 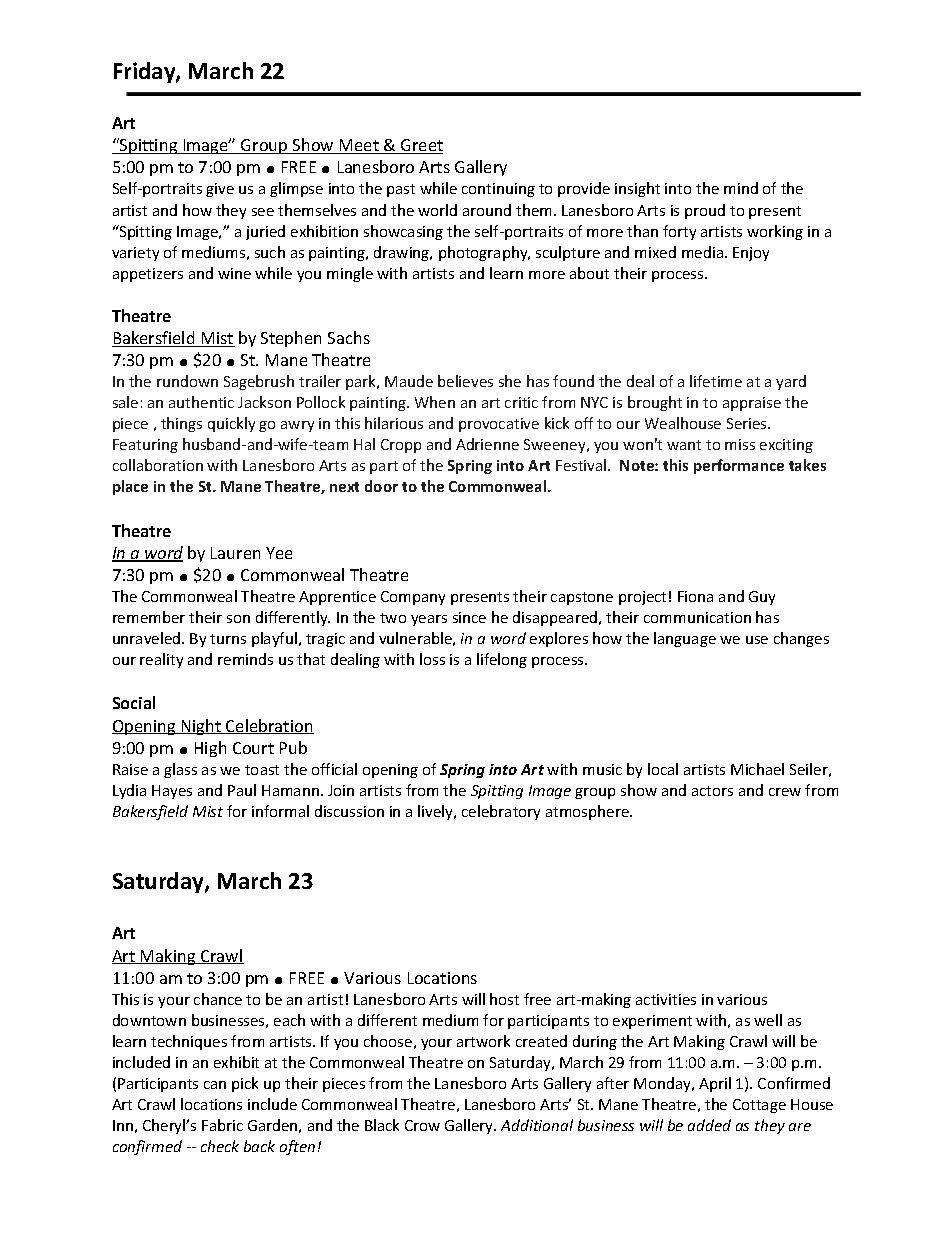 I want to click on continuing, so click(x=498, y=190).
